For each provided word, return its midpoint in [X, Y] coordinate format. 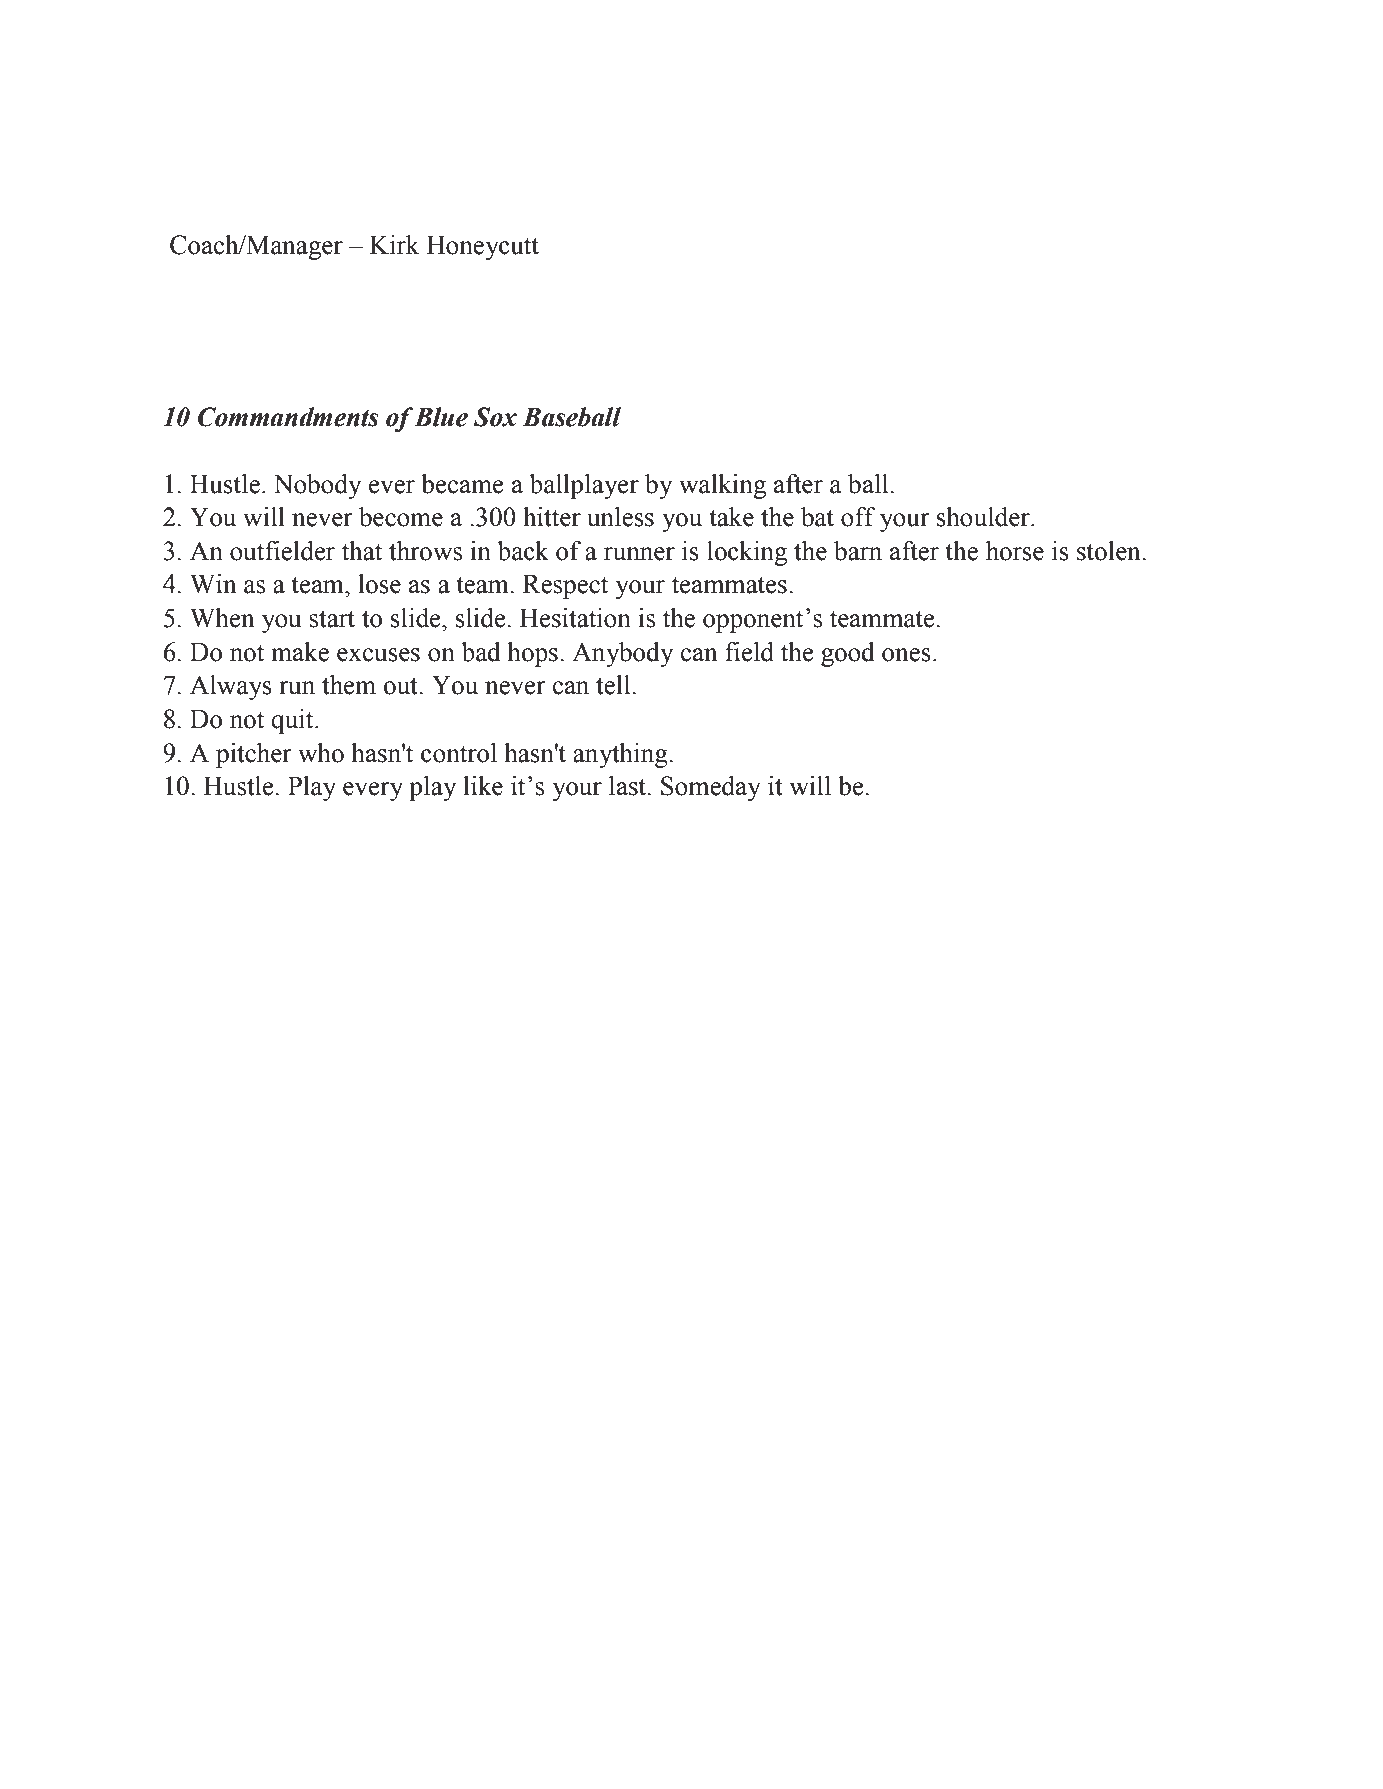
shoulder [984, 517]
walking [722, 486]
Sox [495, 417]
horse [1015, 551]
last [629, 786]
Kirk [395, 244]
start [332, 619]
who [321, 753]
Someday [711, 788]
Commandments [288, 417]
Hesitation [575, 618]
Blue [441, 417]
